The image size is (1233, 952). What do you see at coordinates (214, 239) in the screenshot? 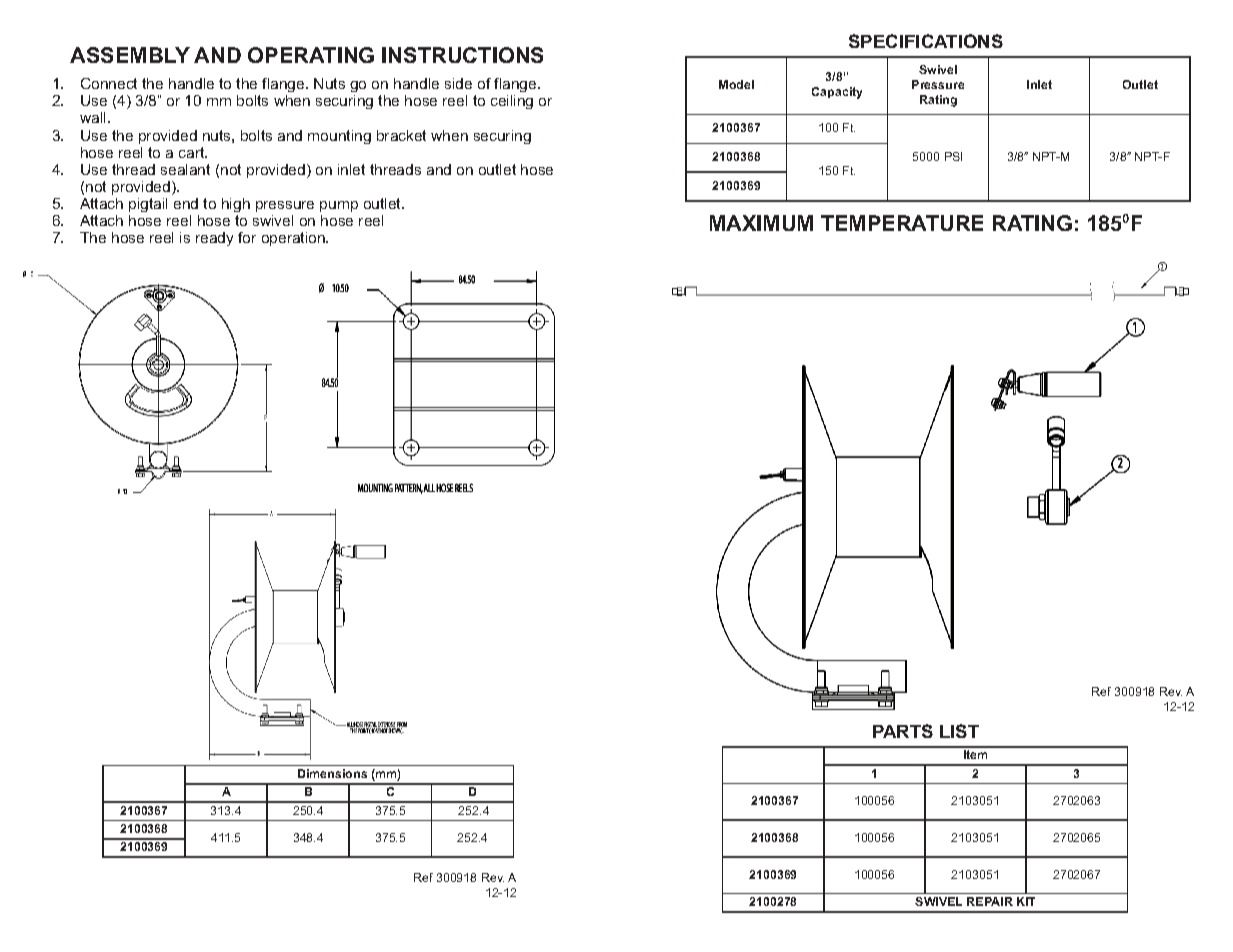
I see `ready` at bounding box center [214, 239].
